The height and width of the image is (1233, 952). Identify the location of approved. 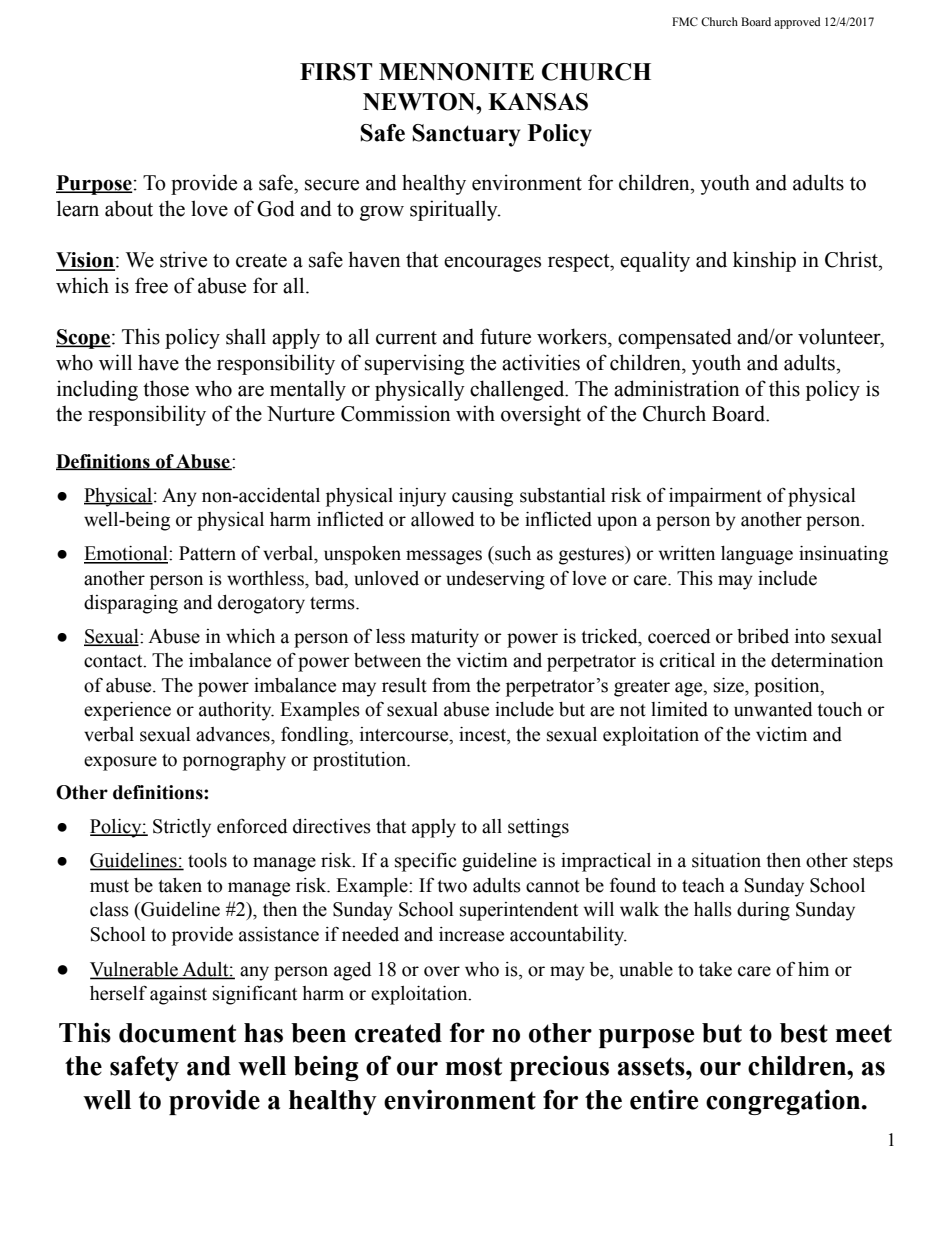
(797, 23).
